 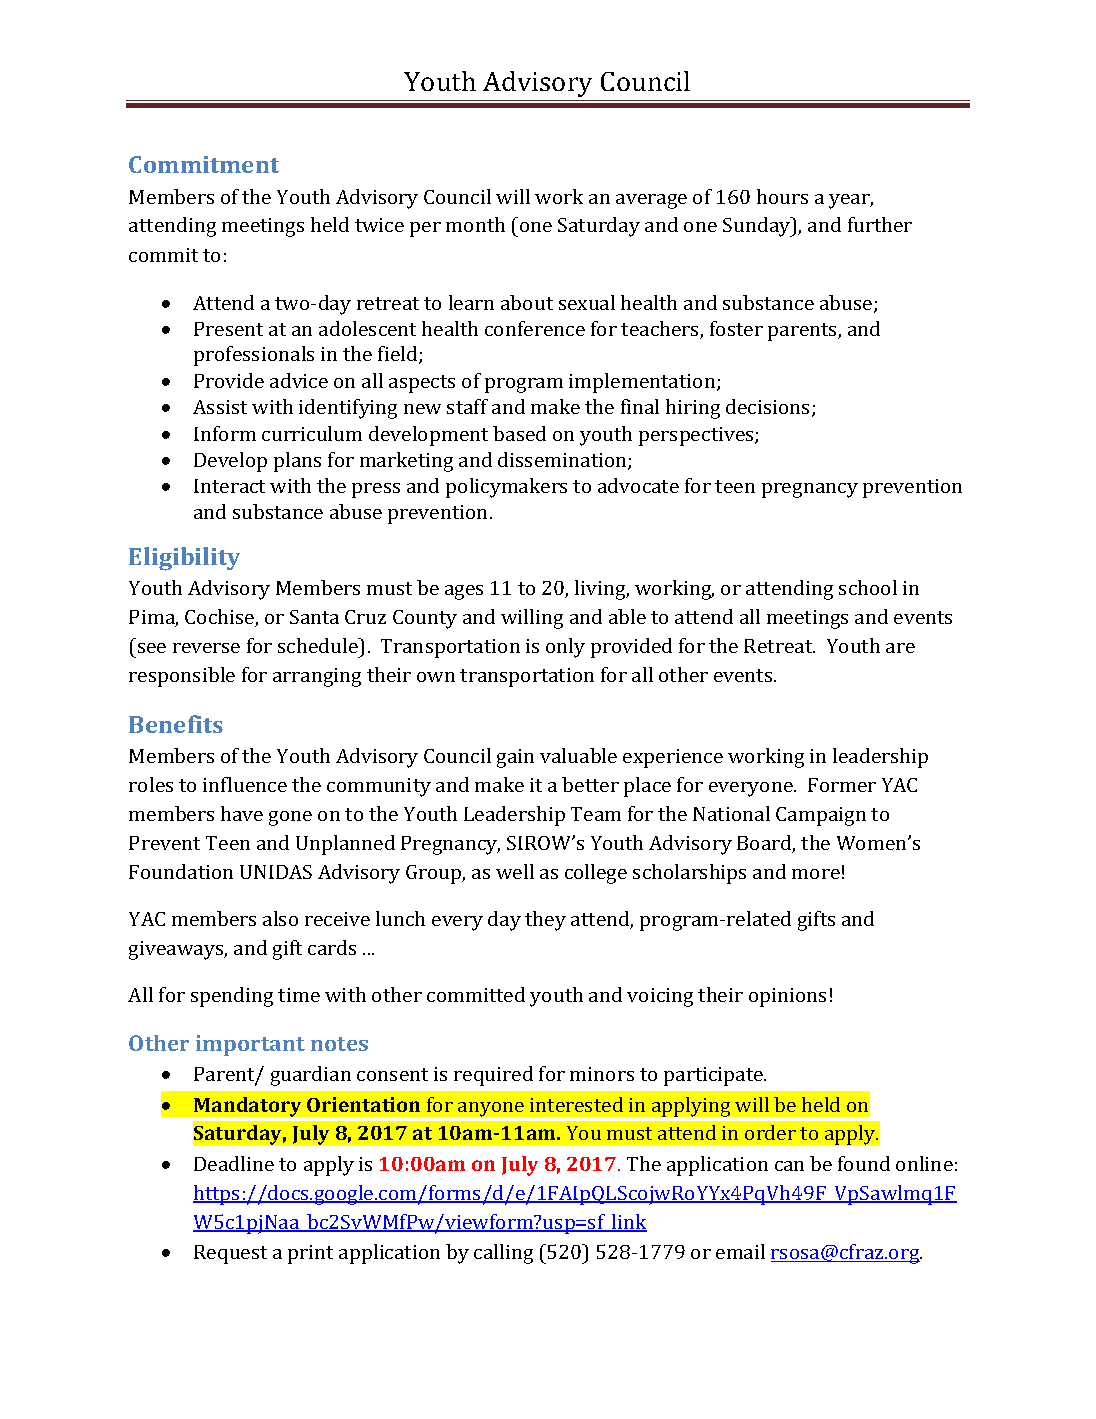 I want to click on Former, so click(x=842, y=785).
